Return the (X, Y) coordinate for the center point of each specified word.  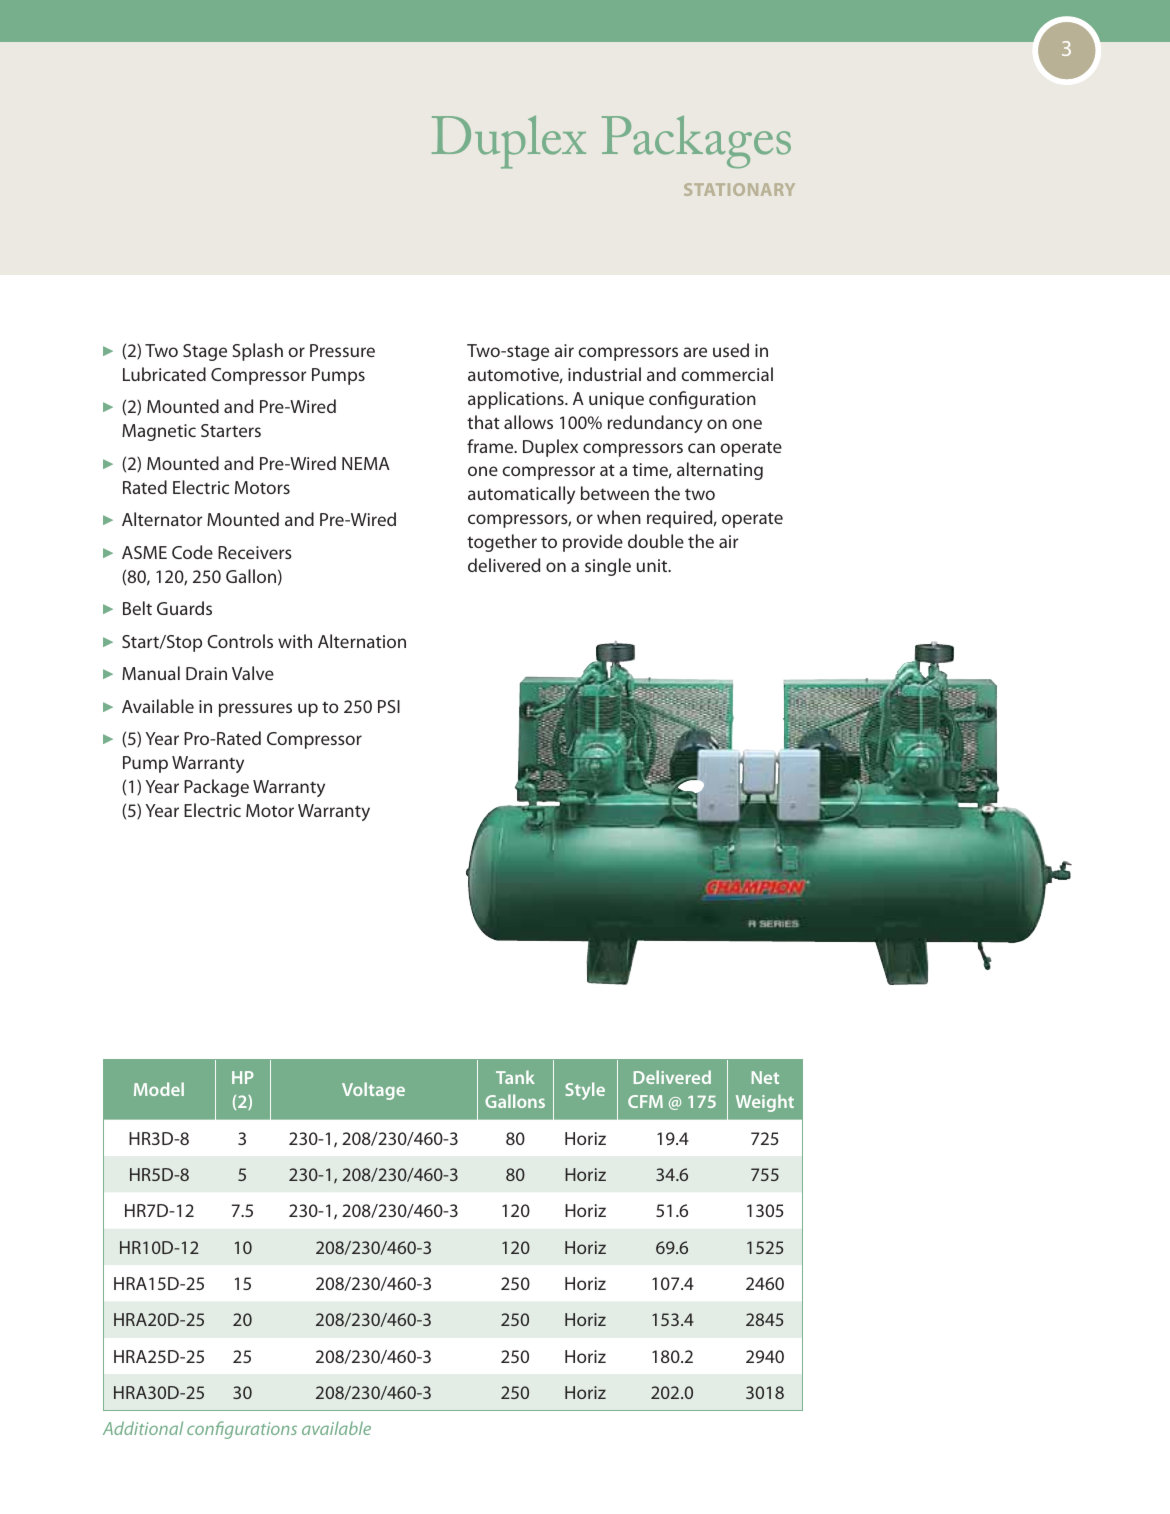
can (701, 448)
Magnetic (159, 432)
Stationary (739, 189)
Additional (143, 1428)
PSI (389, 706)
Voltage (373, 1091)
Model (159, 1089)
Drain (206, 673)
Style (585, 1091)
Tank (515, 1077)
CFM (645, 1101)
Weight (765, 1103)
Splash (258, 352)
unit (653, 565)
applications (517, 400)
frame (491, 446)
